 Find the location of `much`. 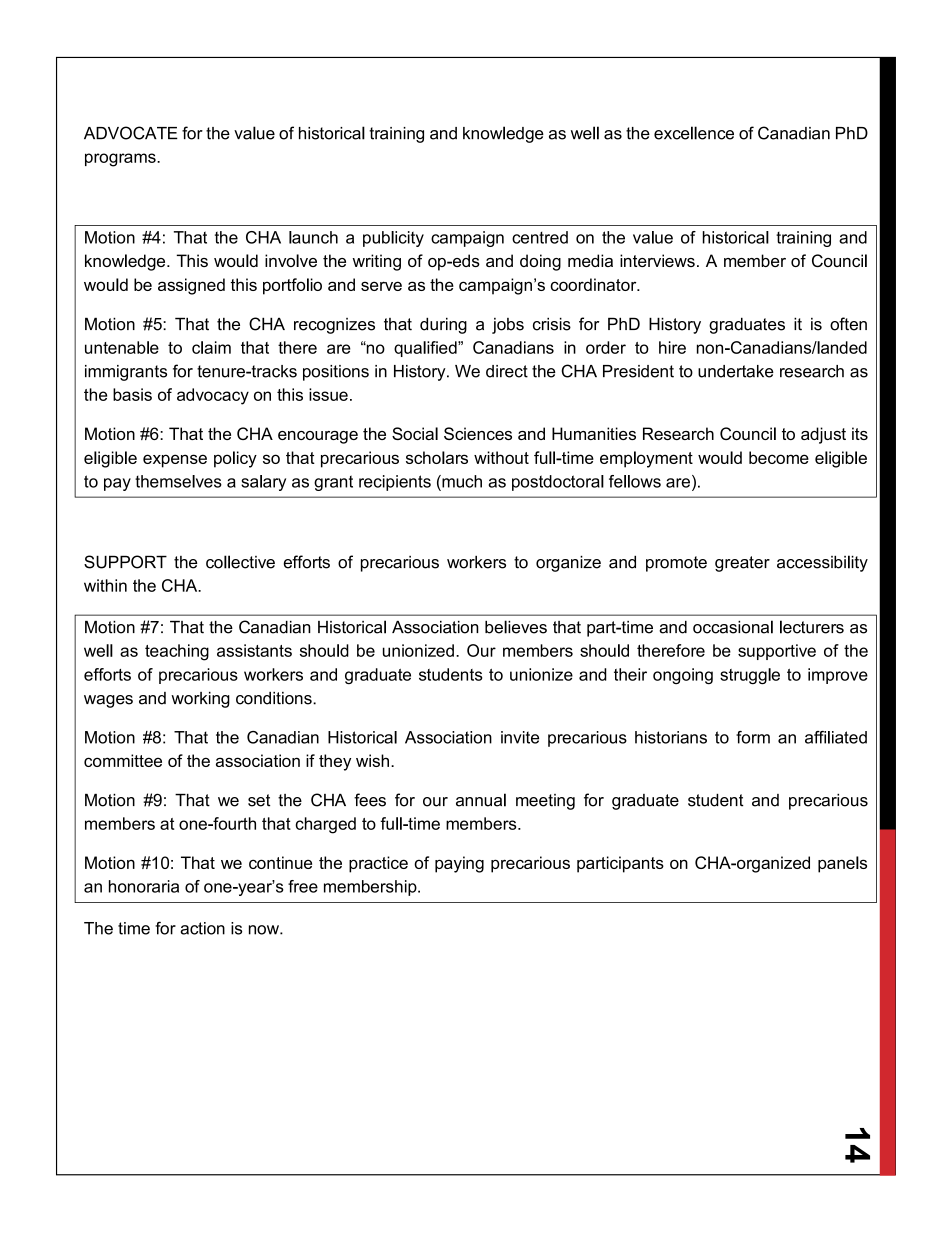

much is located at coordinates (461, 481).
